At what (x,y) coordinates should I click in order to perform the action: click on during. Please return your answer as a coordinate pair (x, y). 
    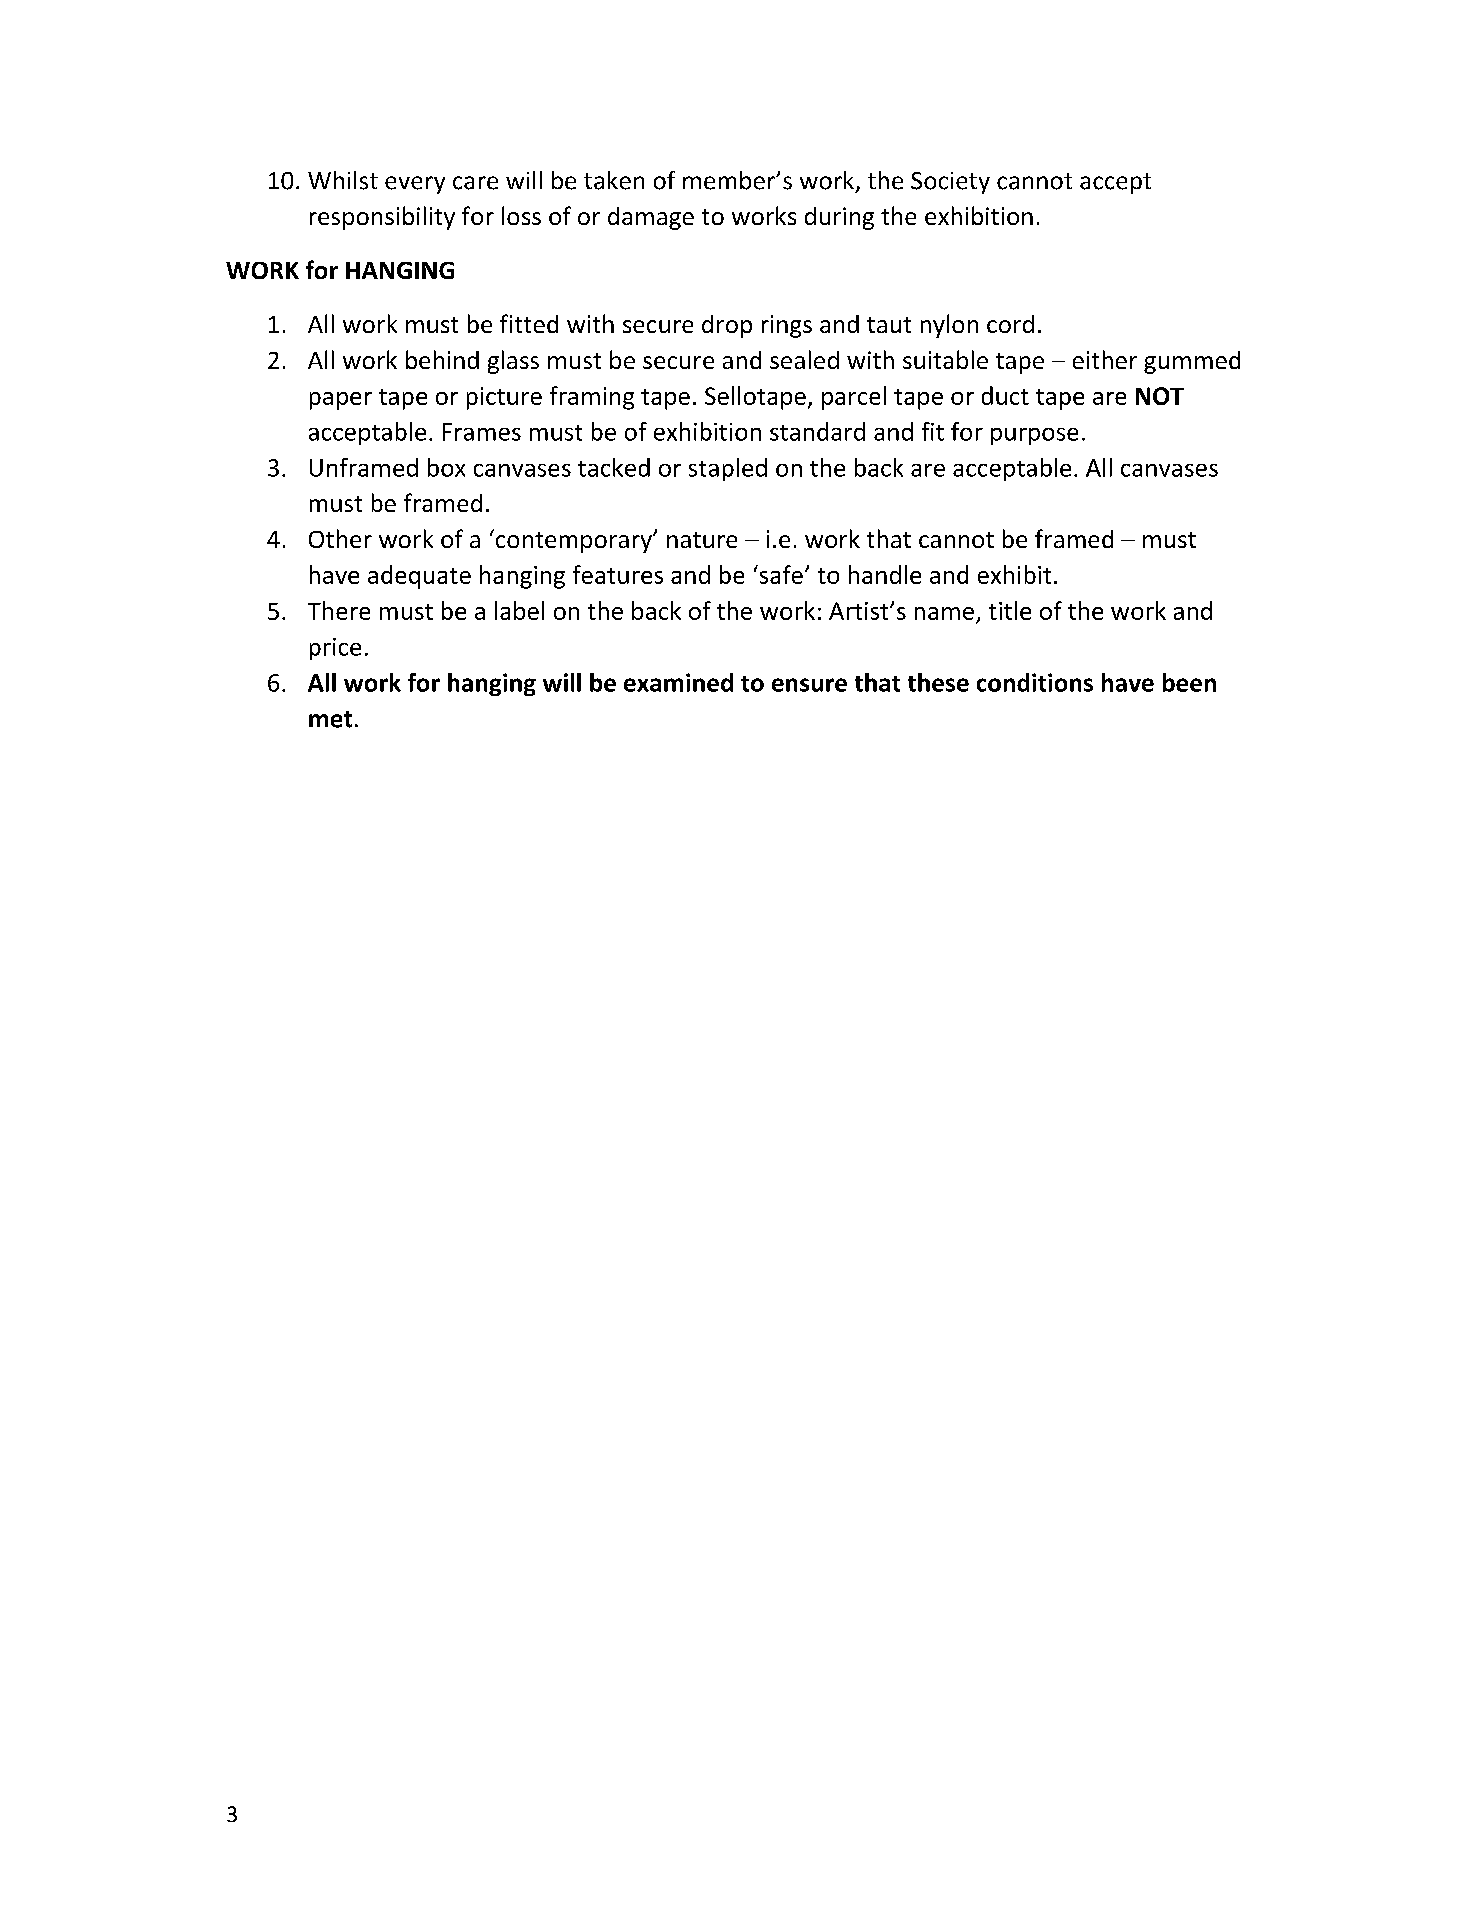
    Looking at the image, I should click on (839, 218).
